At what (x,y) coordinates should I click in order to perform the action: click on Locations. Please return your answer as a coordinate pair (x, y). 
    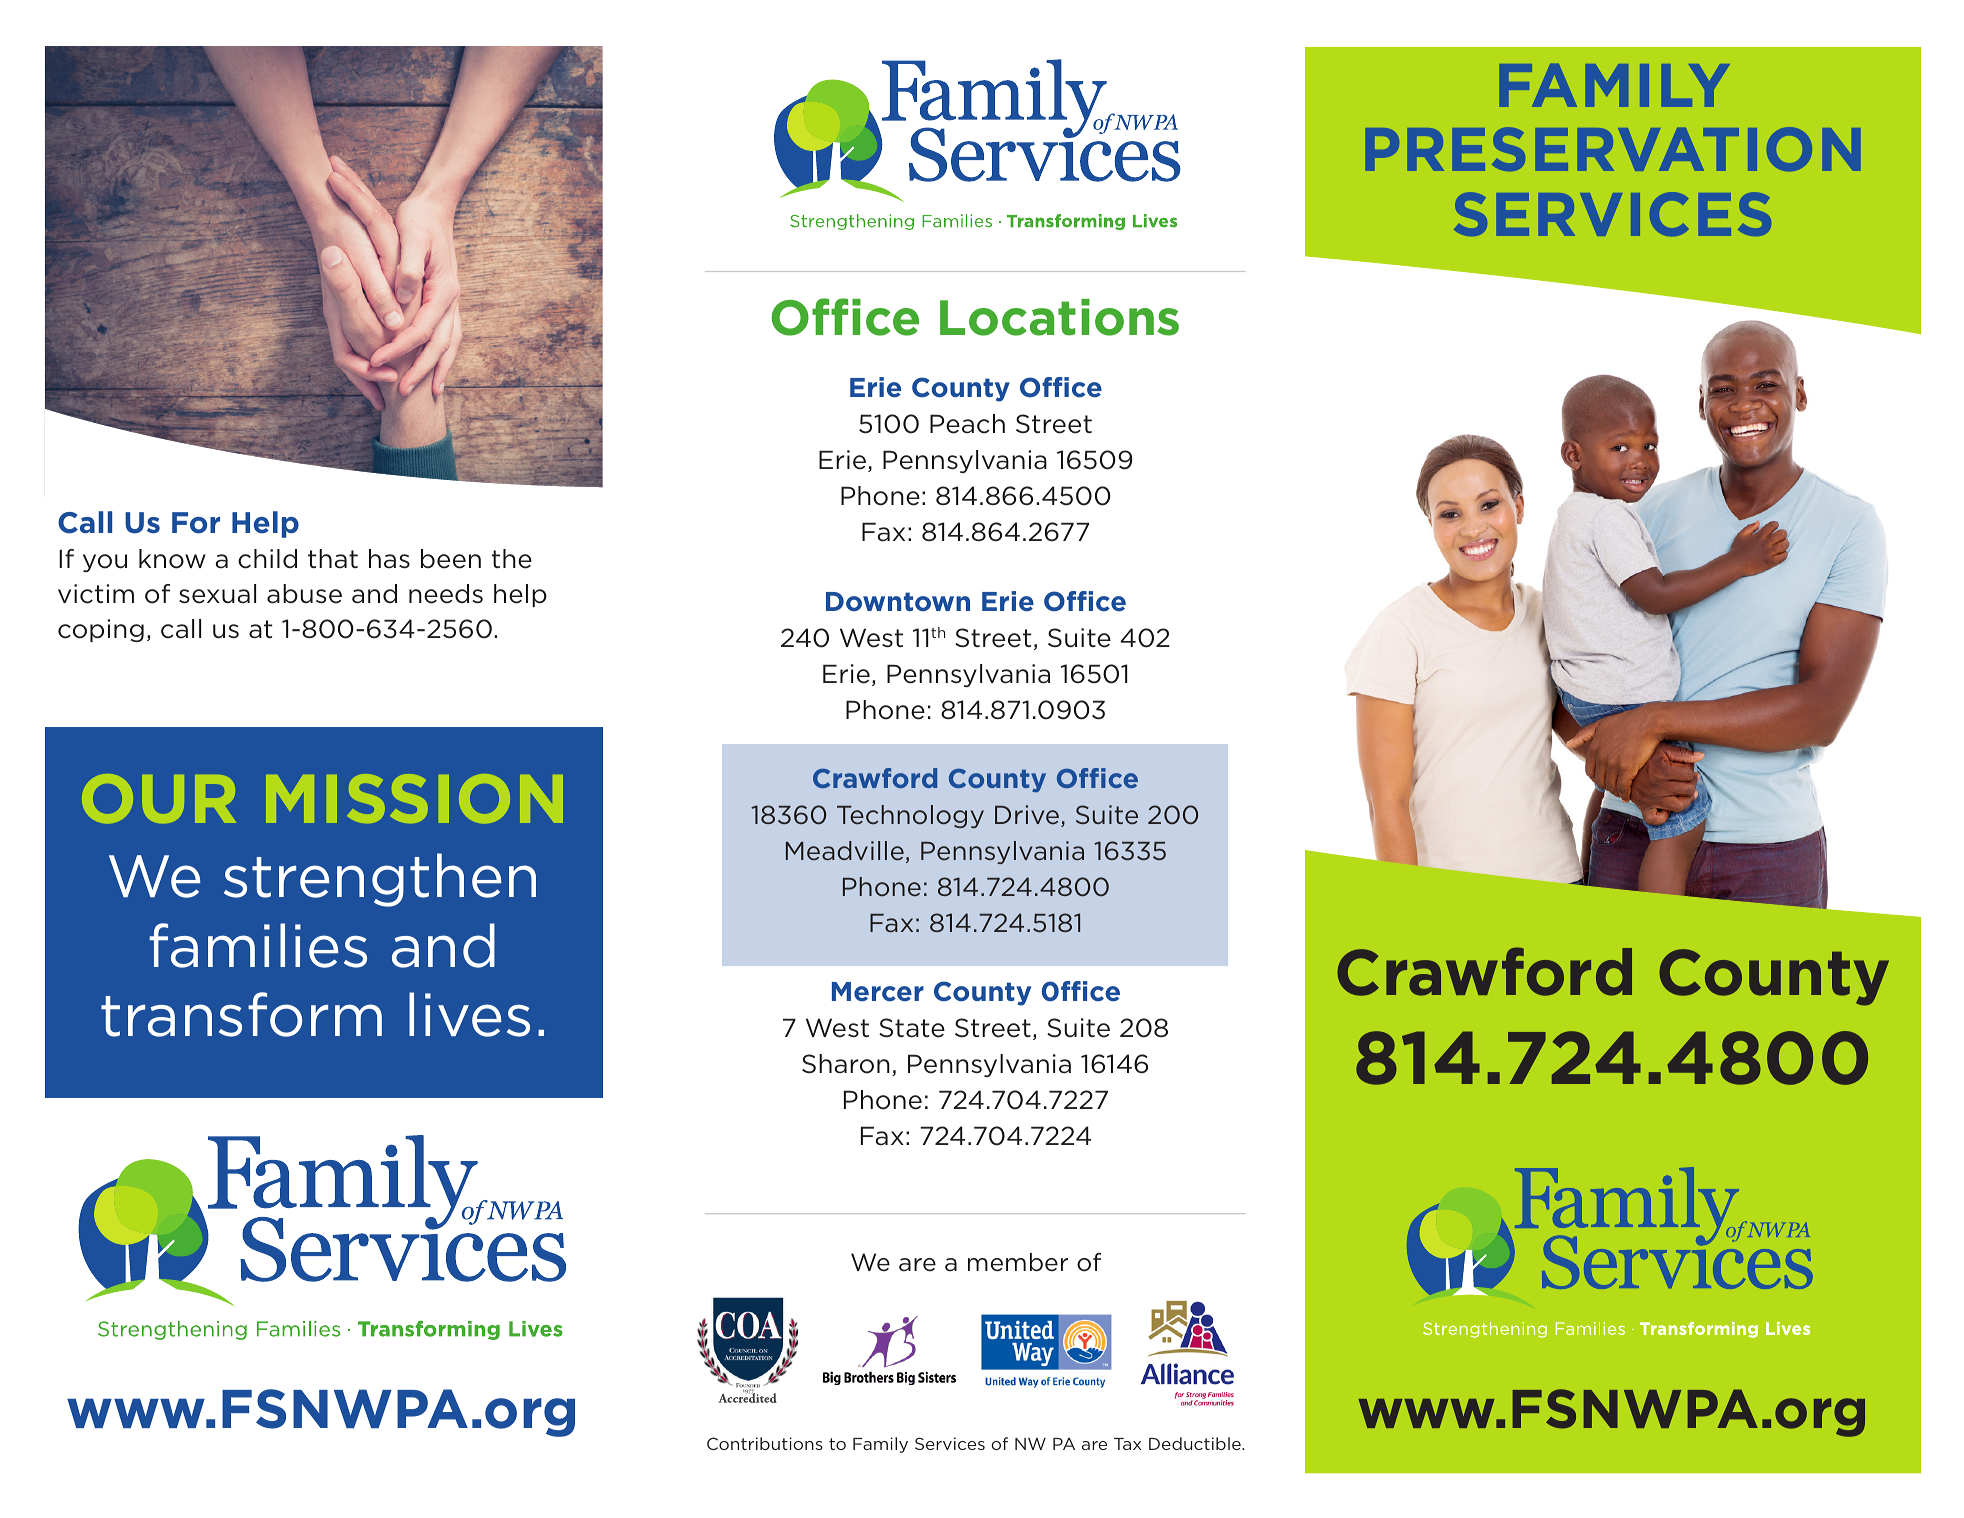
    Looking at the image, I should click on (1059, 317).
